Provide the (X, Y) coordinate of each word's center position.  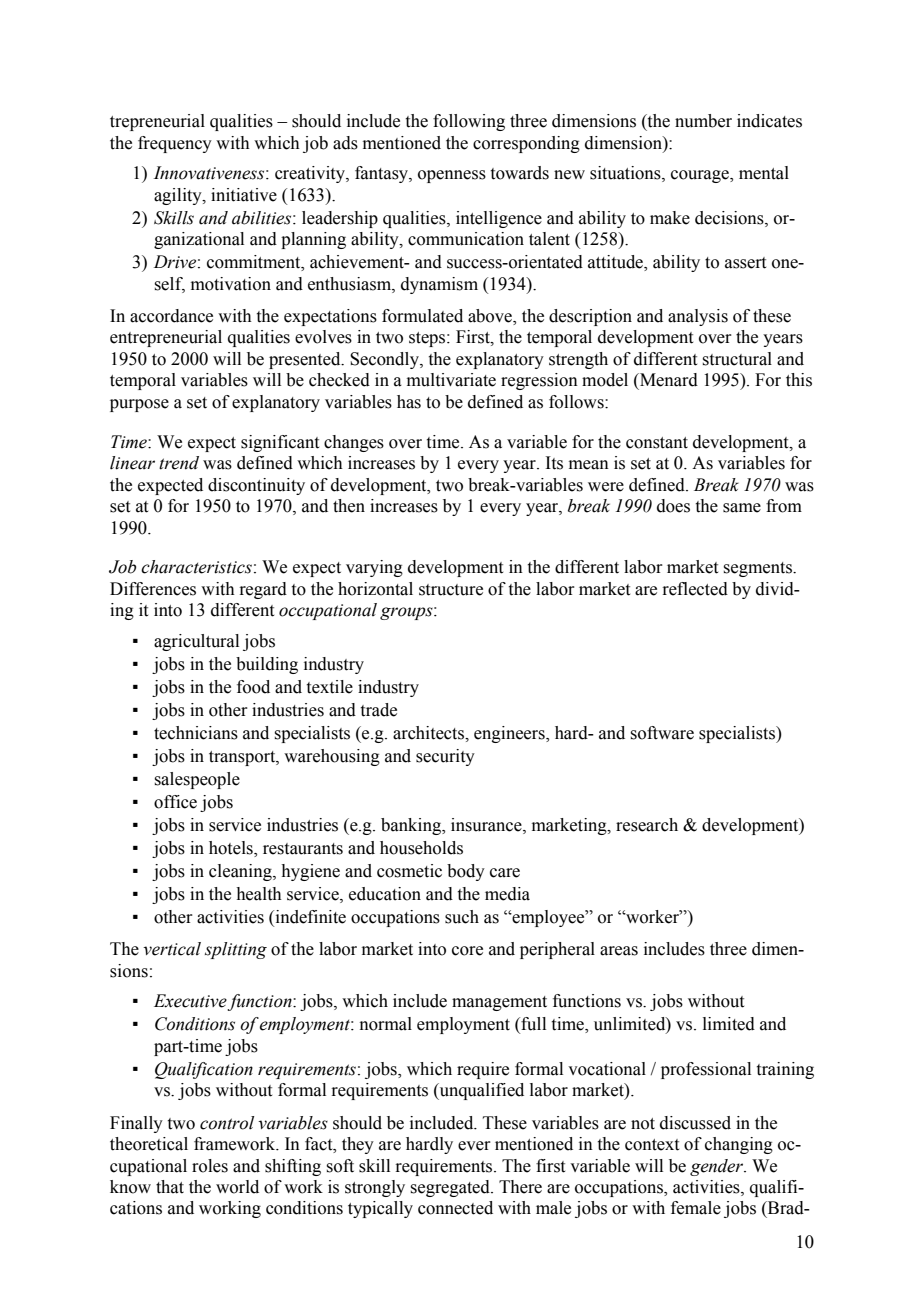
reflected (695, 589)
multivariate (451, 380)
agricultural (196, 642)
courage (701, 176)
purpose (139, 405)
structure (451, 590)
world (237, 1187)
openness (452, 176)
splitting (236, 950)
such (462, 917)
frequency (175, 144)
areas (619, 951)
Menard (668, 380)
